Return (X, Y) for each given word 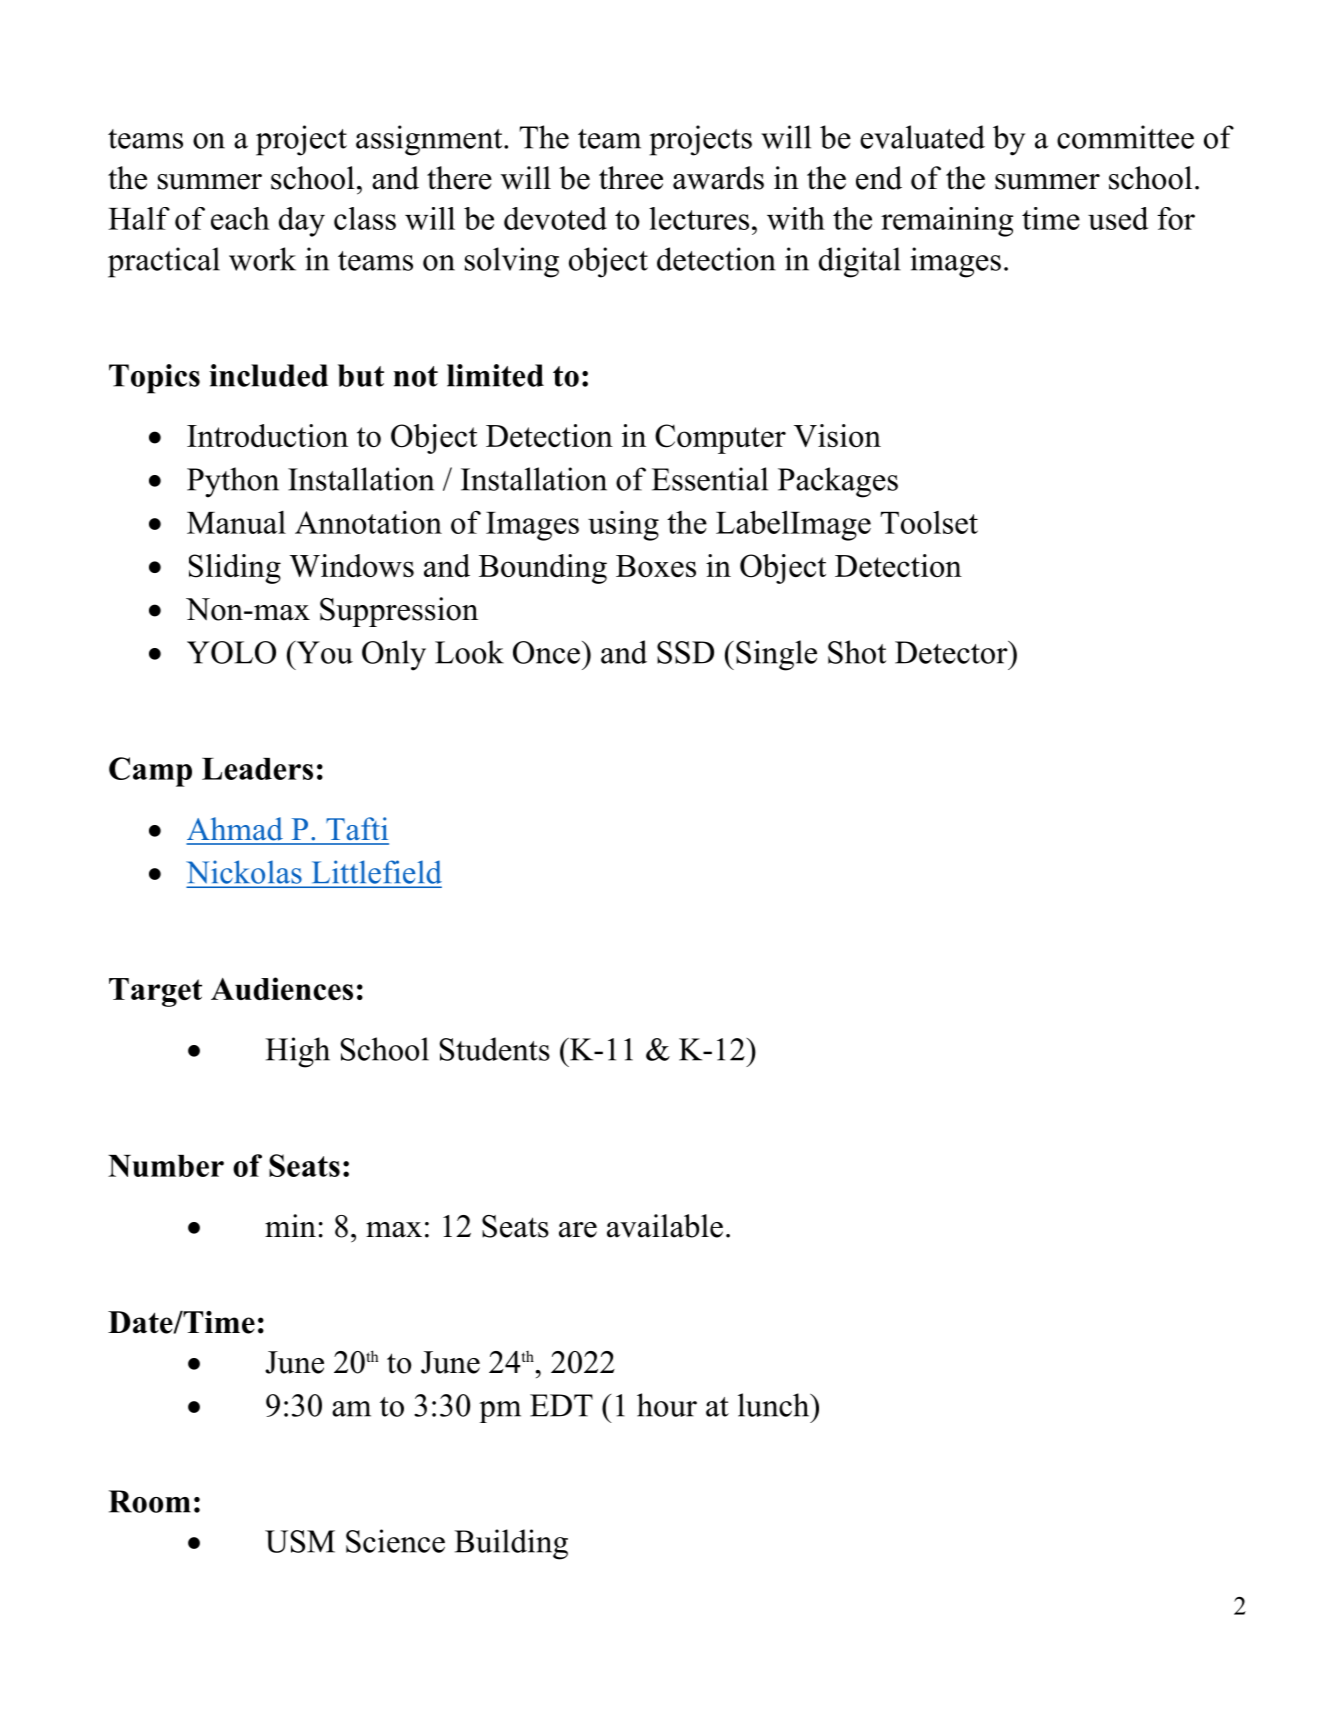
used (1118, 218)
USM (300, 1541)
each (240, 218)
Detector (952, 652)
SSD (685, 652)
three (631, 178)
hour (667, 1405)
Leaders (257, 769)
